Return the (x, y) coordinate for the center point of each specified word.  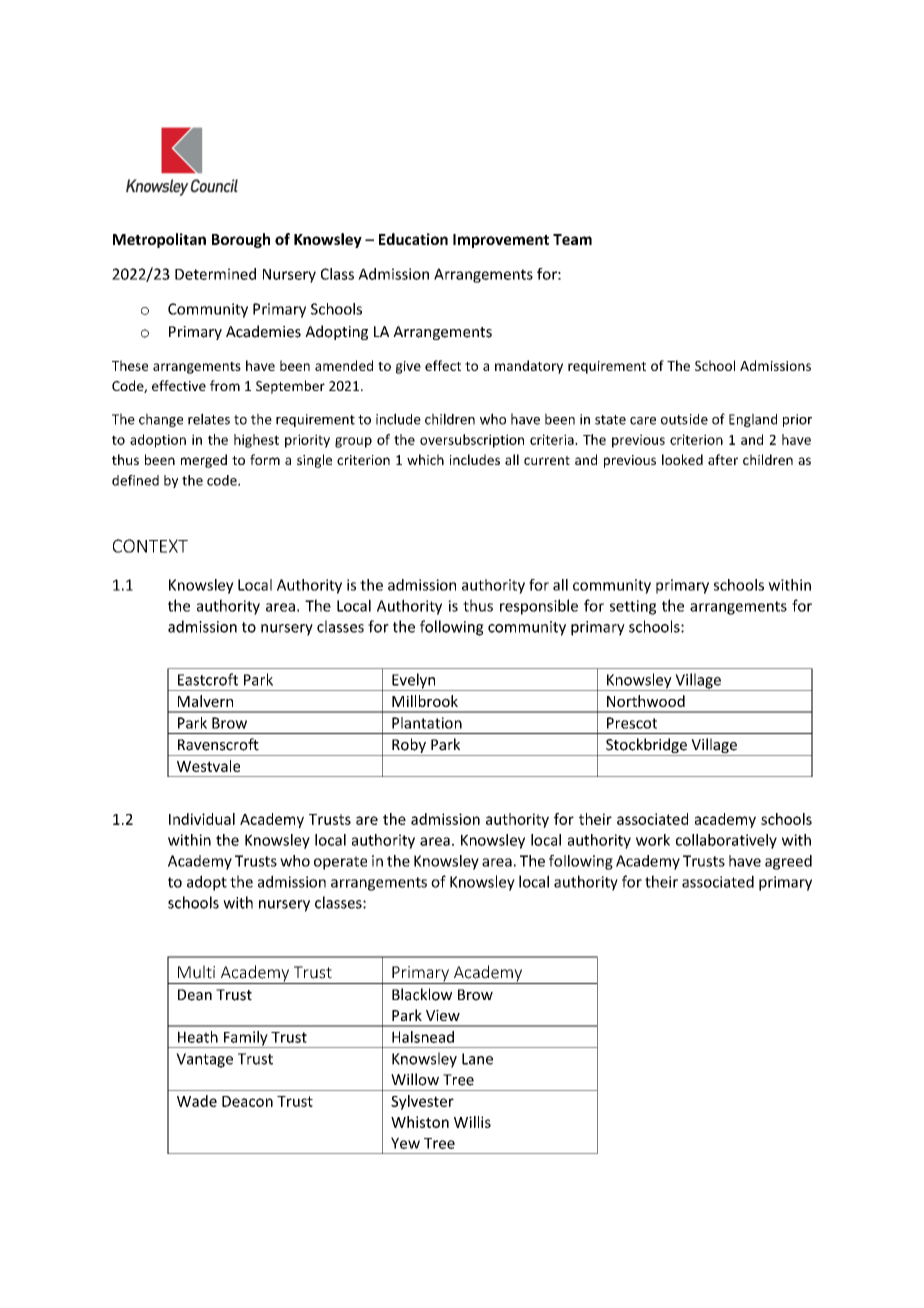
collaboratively (726, 841)
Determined (215, 274)
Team (572, 239)
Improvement (501, 241)
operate (340, 863)
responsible (539, 607)
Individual (202, 819)
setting (633, 607)
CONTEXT (150, 546)
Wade (197, 1101)
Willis (472, 1122)
